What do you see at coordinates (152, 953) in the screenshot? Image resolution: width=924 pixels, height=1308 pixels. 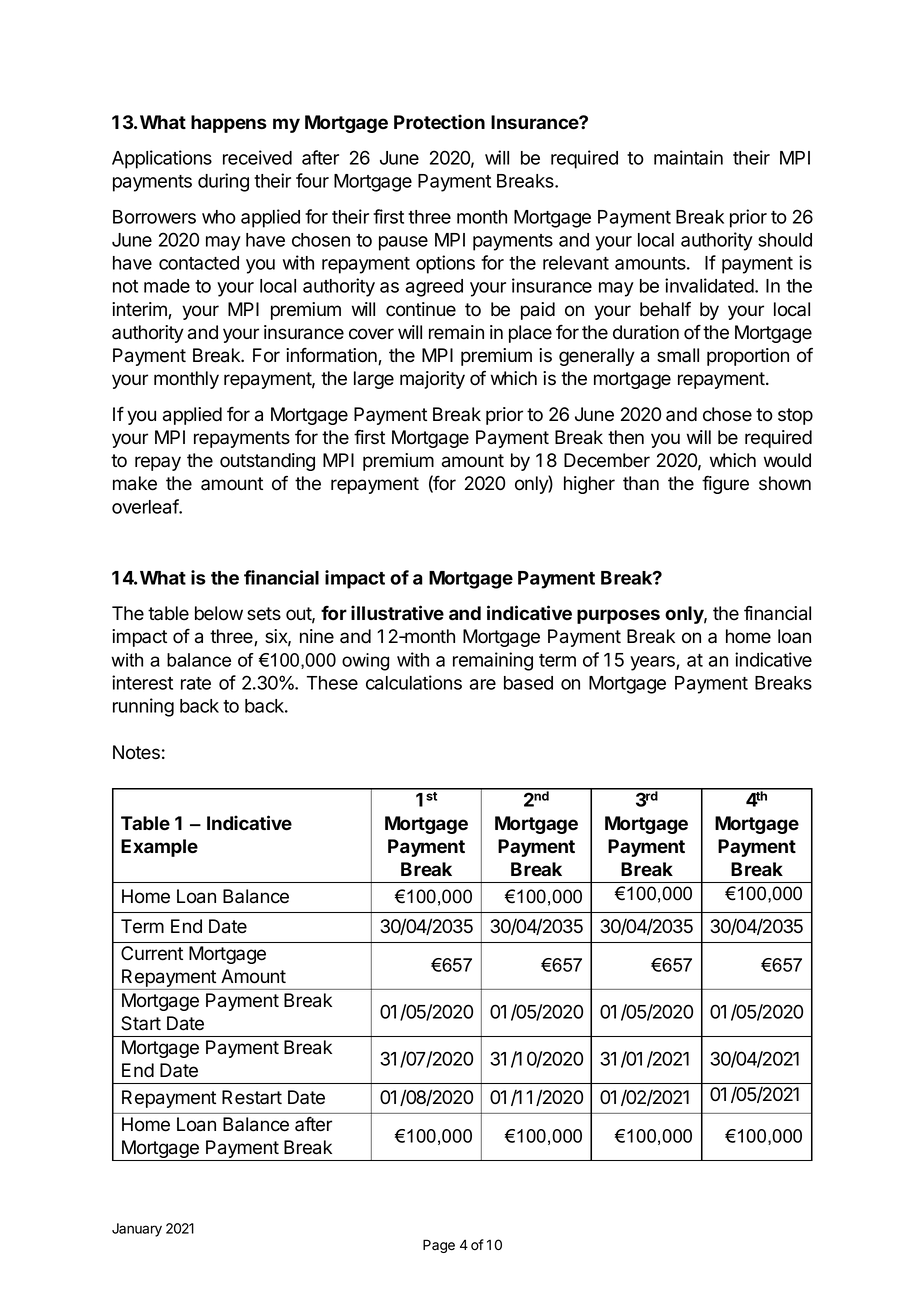 I see `Current` at bounding box center [152, 953].
